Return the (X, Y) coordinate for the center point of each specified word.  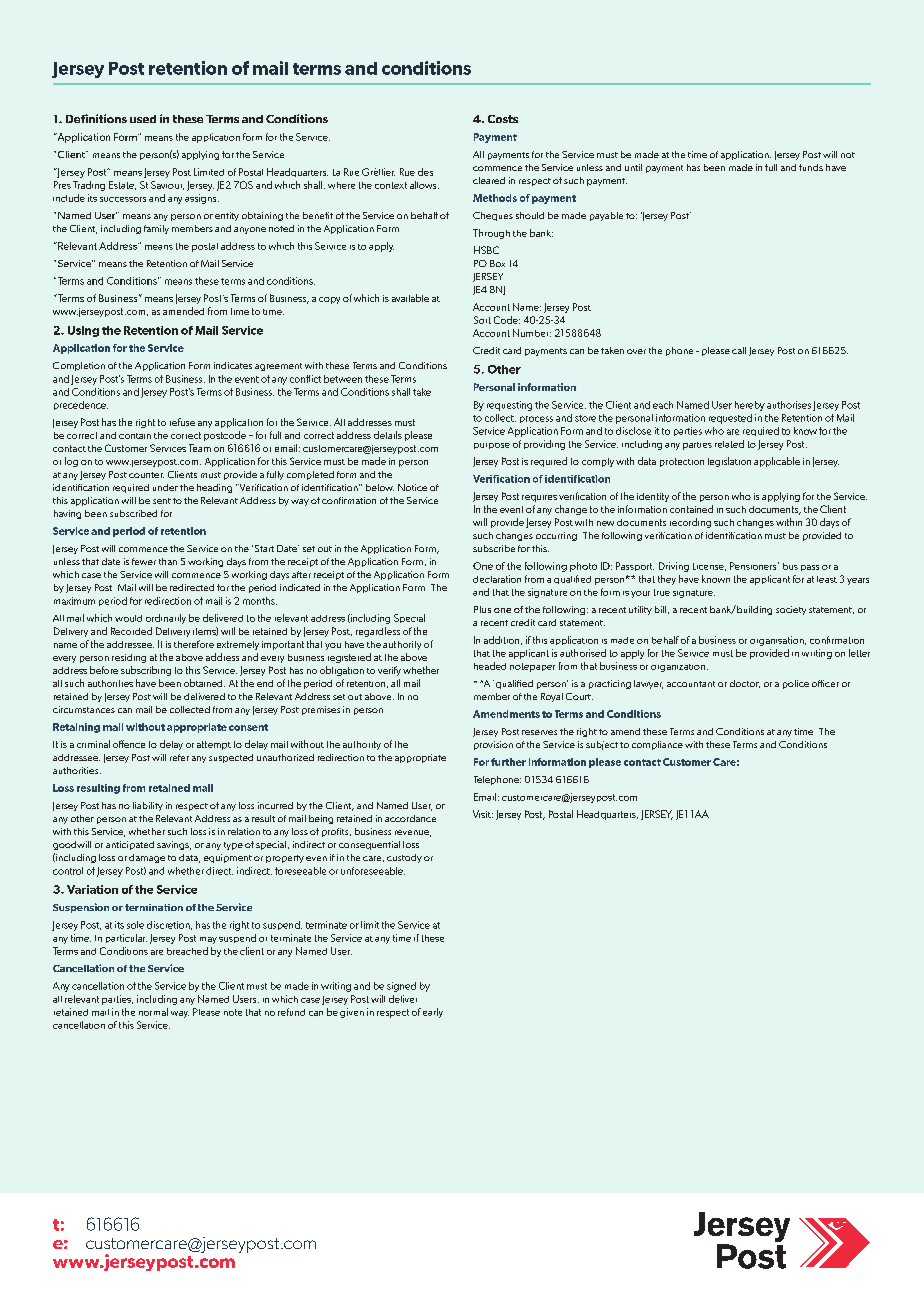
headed (490, 666)
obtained (204, 683)
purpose (492, 446)
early (433, 1013)
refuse (182, 422)
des (425, 172)
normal (153, 1012)
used (143, 119)
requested (730, 419)
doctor (745, 684)
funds (811, 167)
